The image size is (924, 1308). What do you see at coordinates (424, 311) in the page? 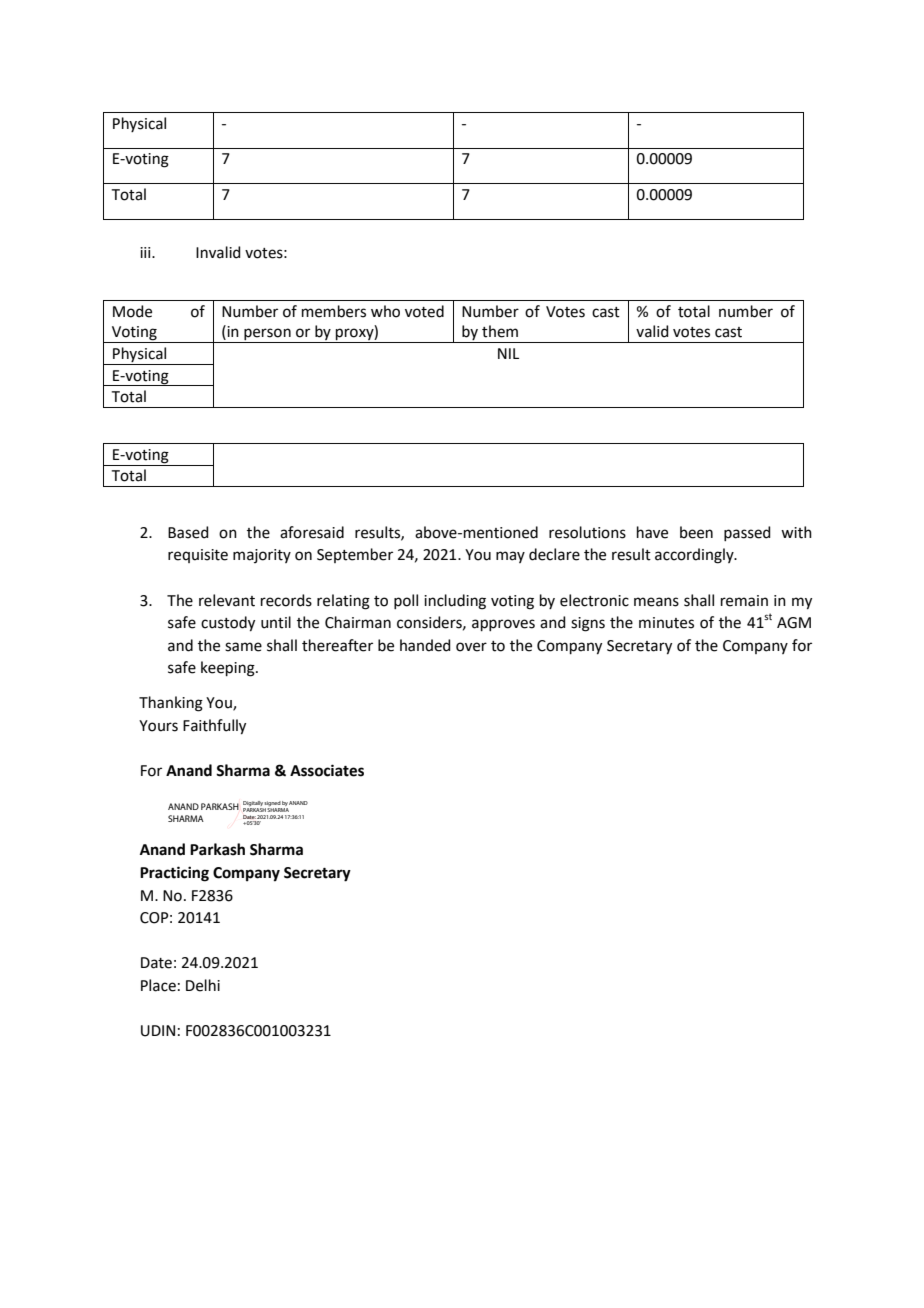
I see `voted` at bounding box center [424, 311].
